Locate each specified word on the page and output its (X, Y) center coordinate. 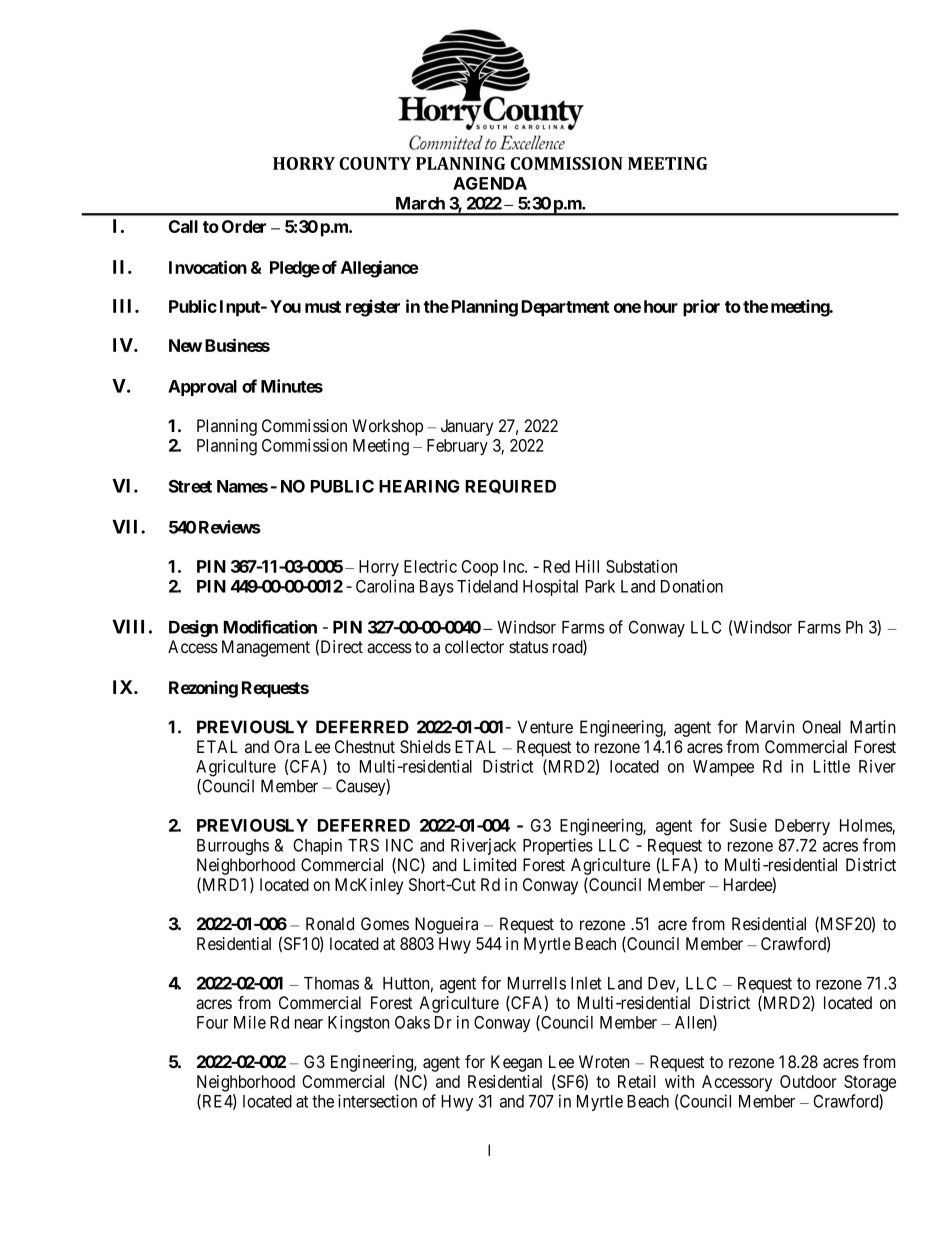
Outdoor (808, 1081)
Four (212, 1022)
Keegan (516, 1063)
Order (244, 226)
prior (701, 308)
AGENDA (490, 183)
